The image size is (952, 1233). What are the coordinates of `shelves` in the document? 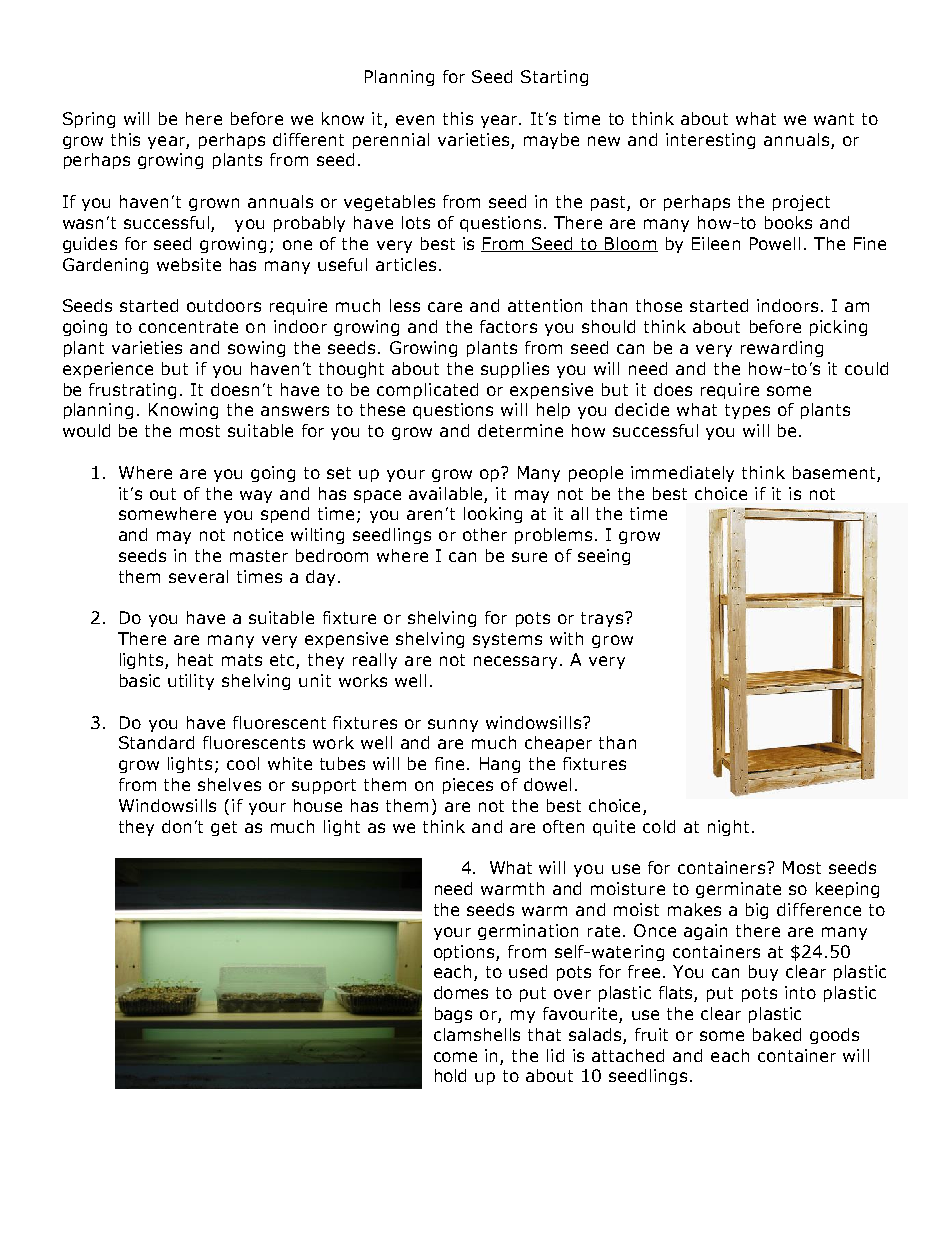 It's located at (229, 784).
